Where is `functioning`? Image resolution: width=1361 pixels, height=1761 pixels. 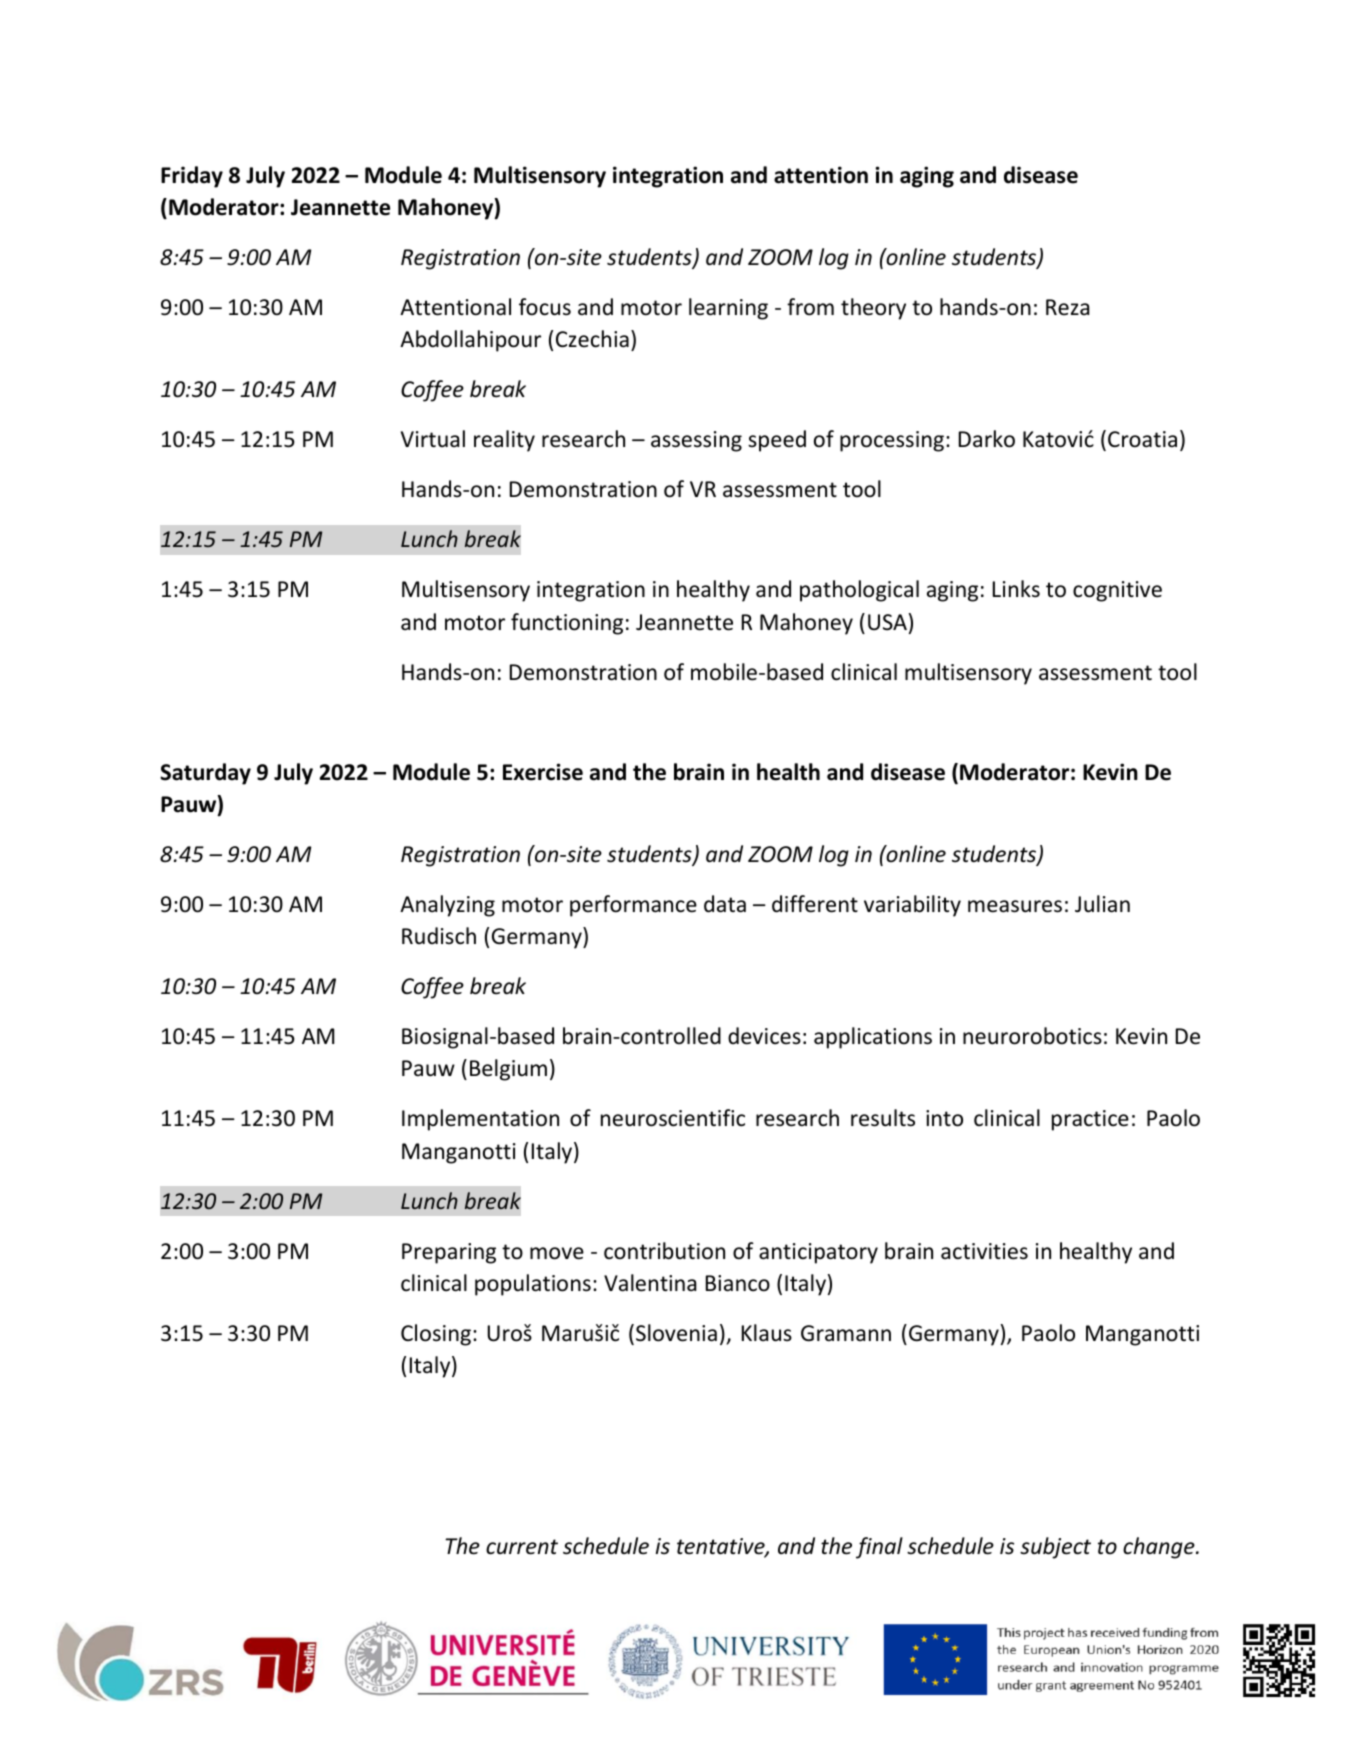 functioning is located at coordinates (567, 624).
